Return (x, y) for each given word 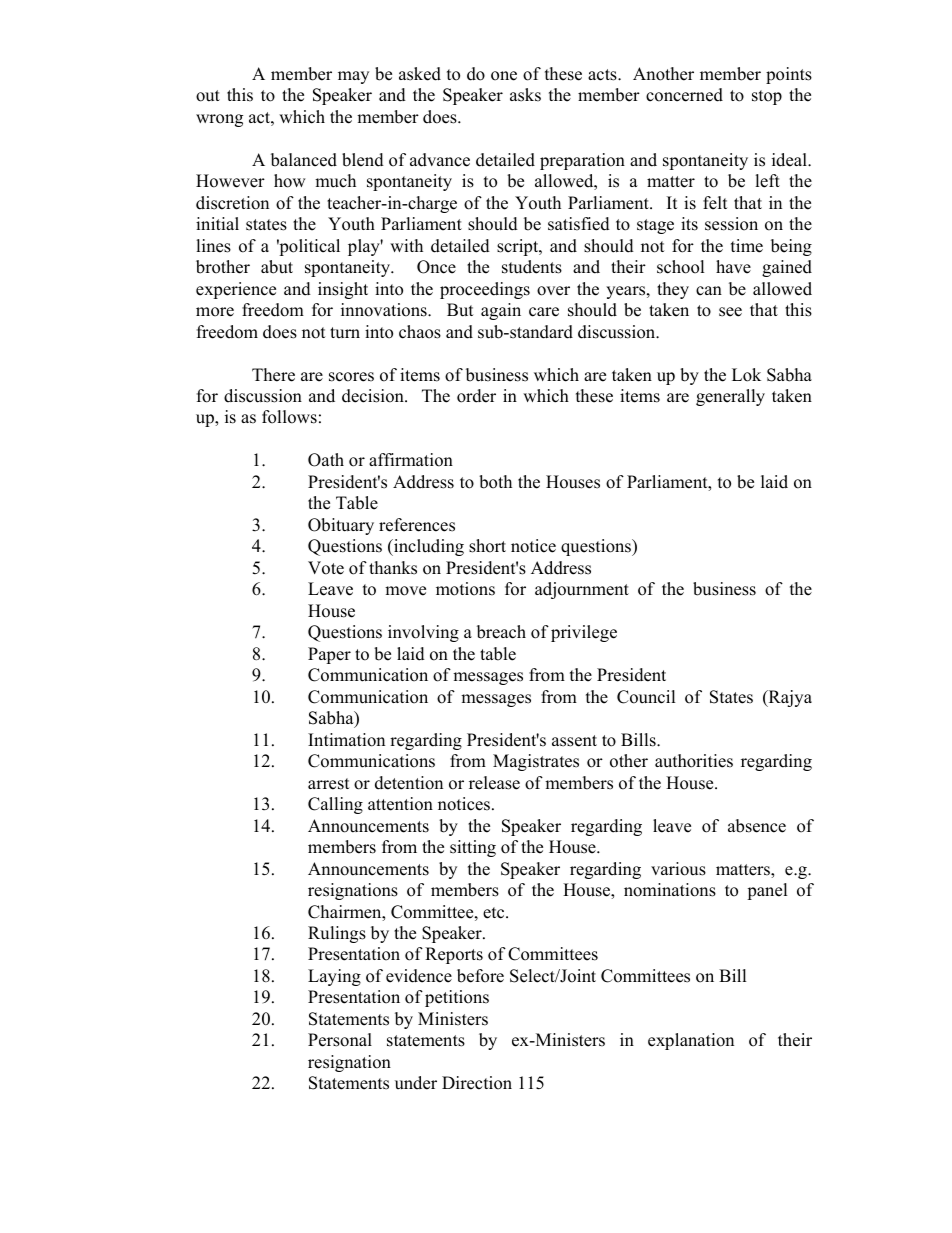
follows (289, 417)
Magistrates (536, 762)
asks (525, 95)
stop (767, 97)
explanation (691, 1041)
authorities (694, 761)
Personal (340, 1040)
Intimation (346, 740)
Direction (477, 1083)
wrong (219, 120)
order (476, 396)
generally (730, 397)
